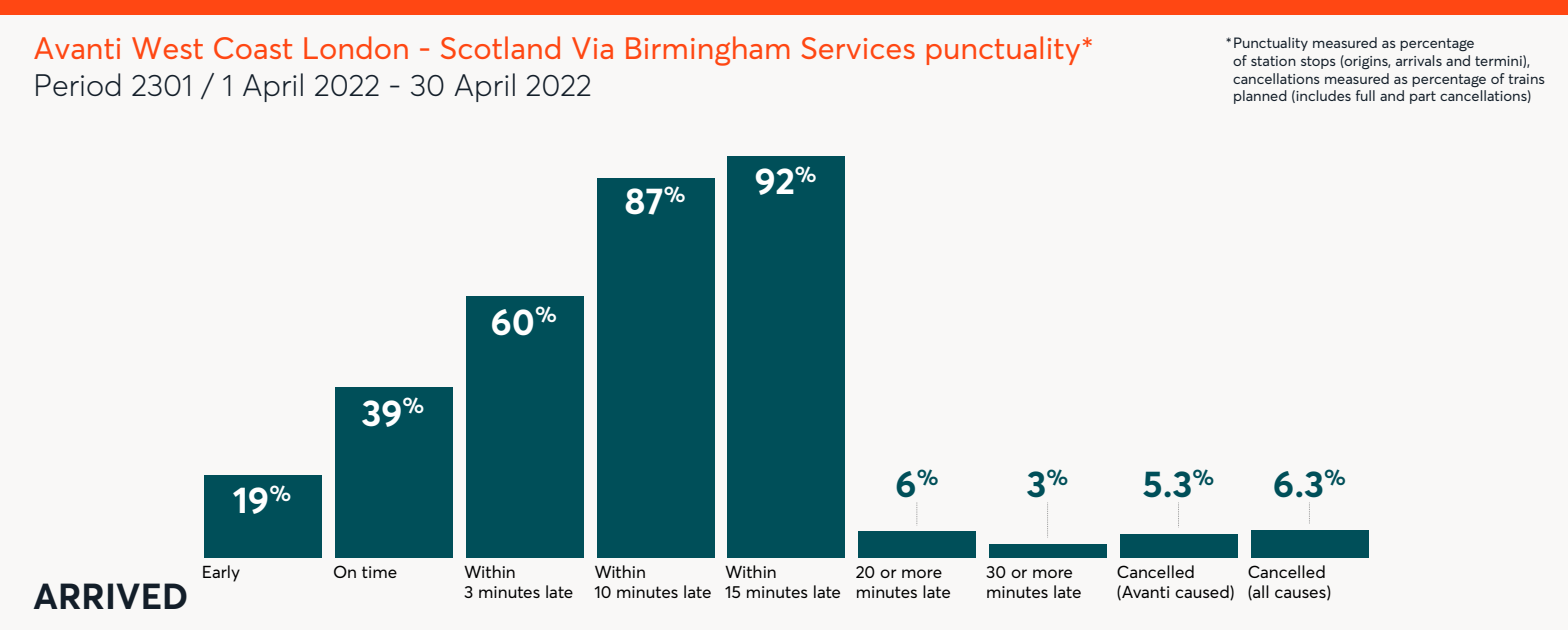 This image has height=630, width=1568. I want to click on trains, so click(1526, 79).
